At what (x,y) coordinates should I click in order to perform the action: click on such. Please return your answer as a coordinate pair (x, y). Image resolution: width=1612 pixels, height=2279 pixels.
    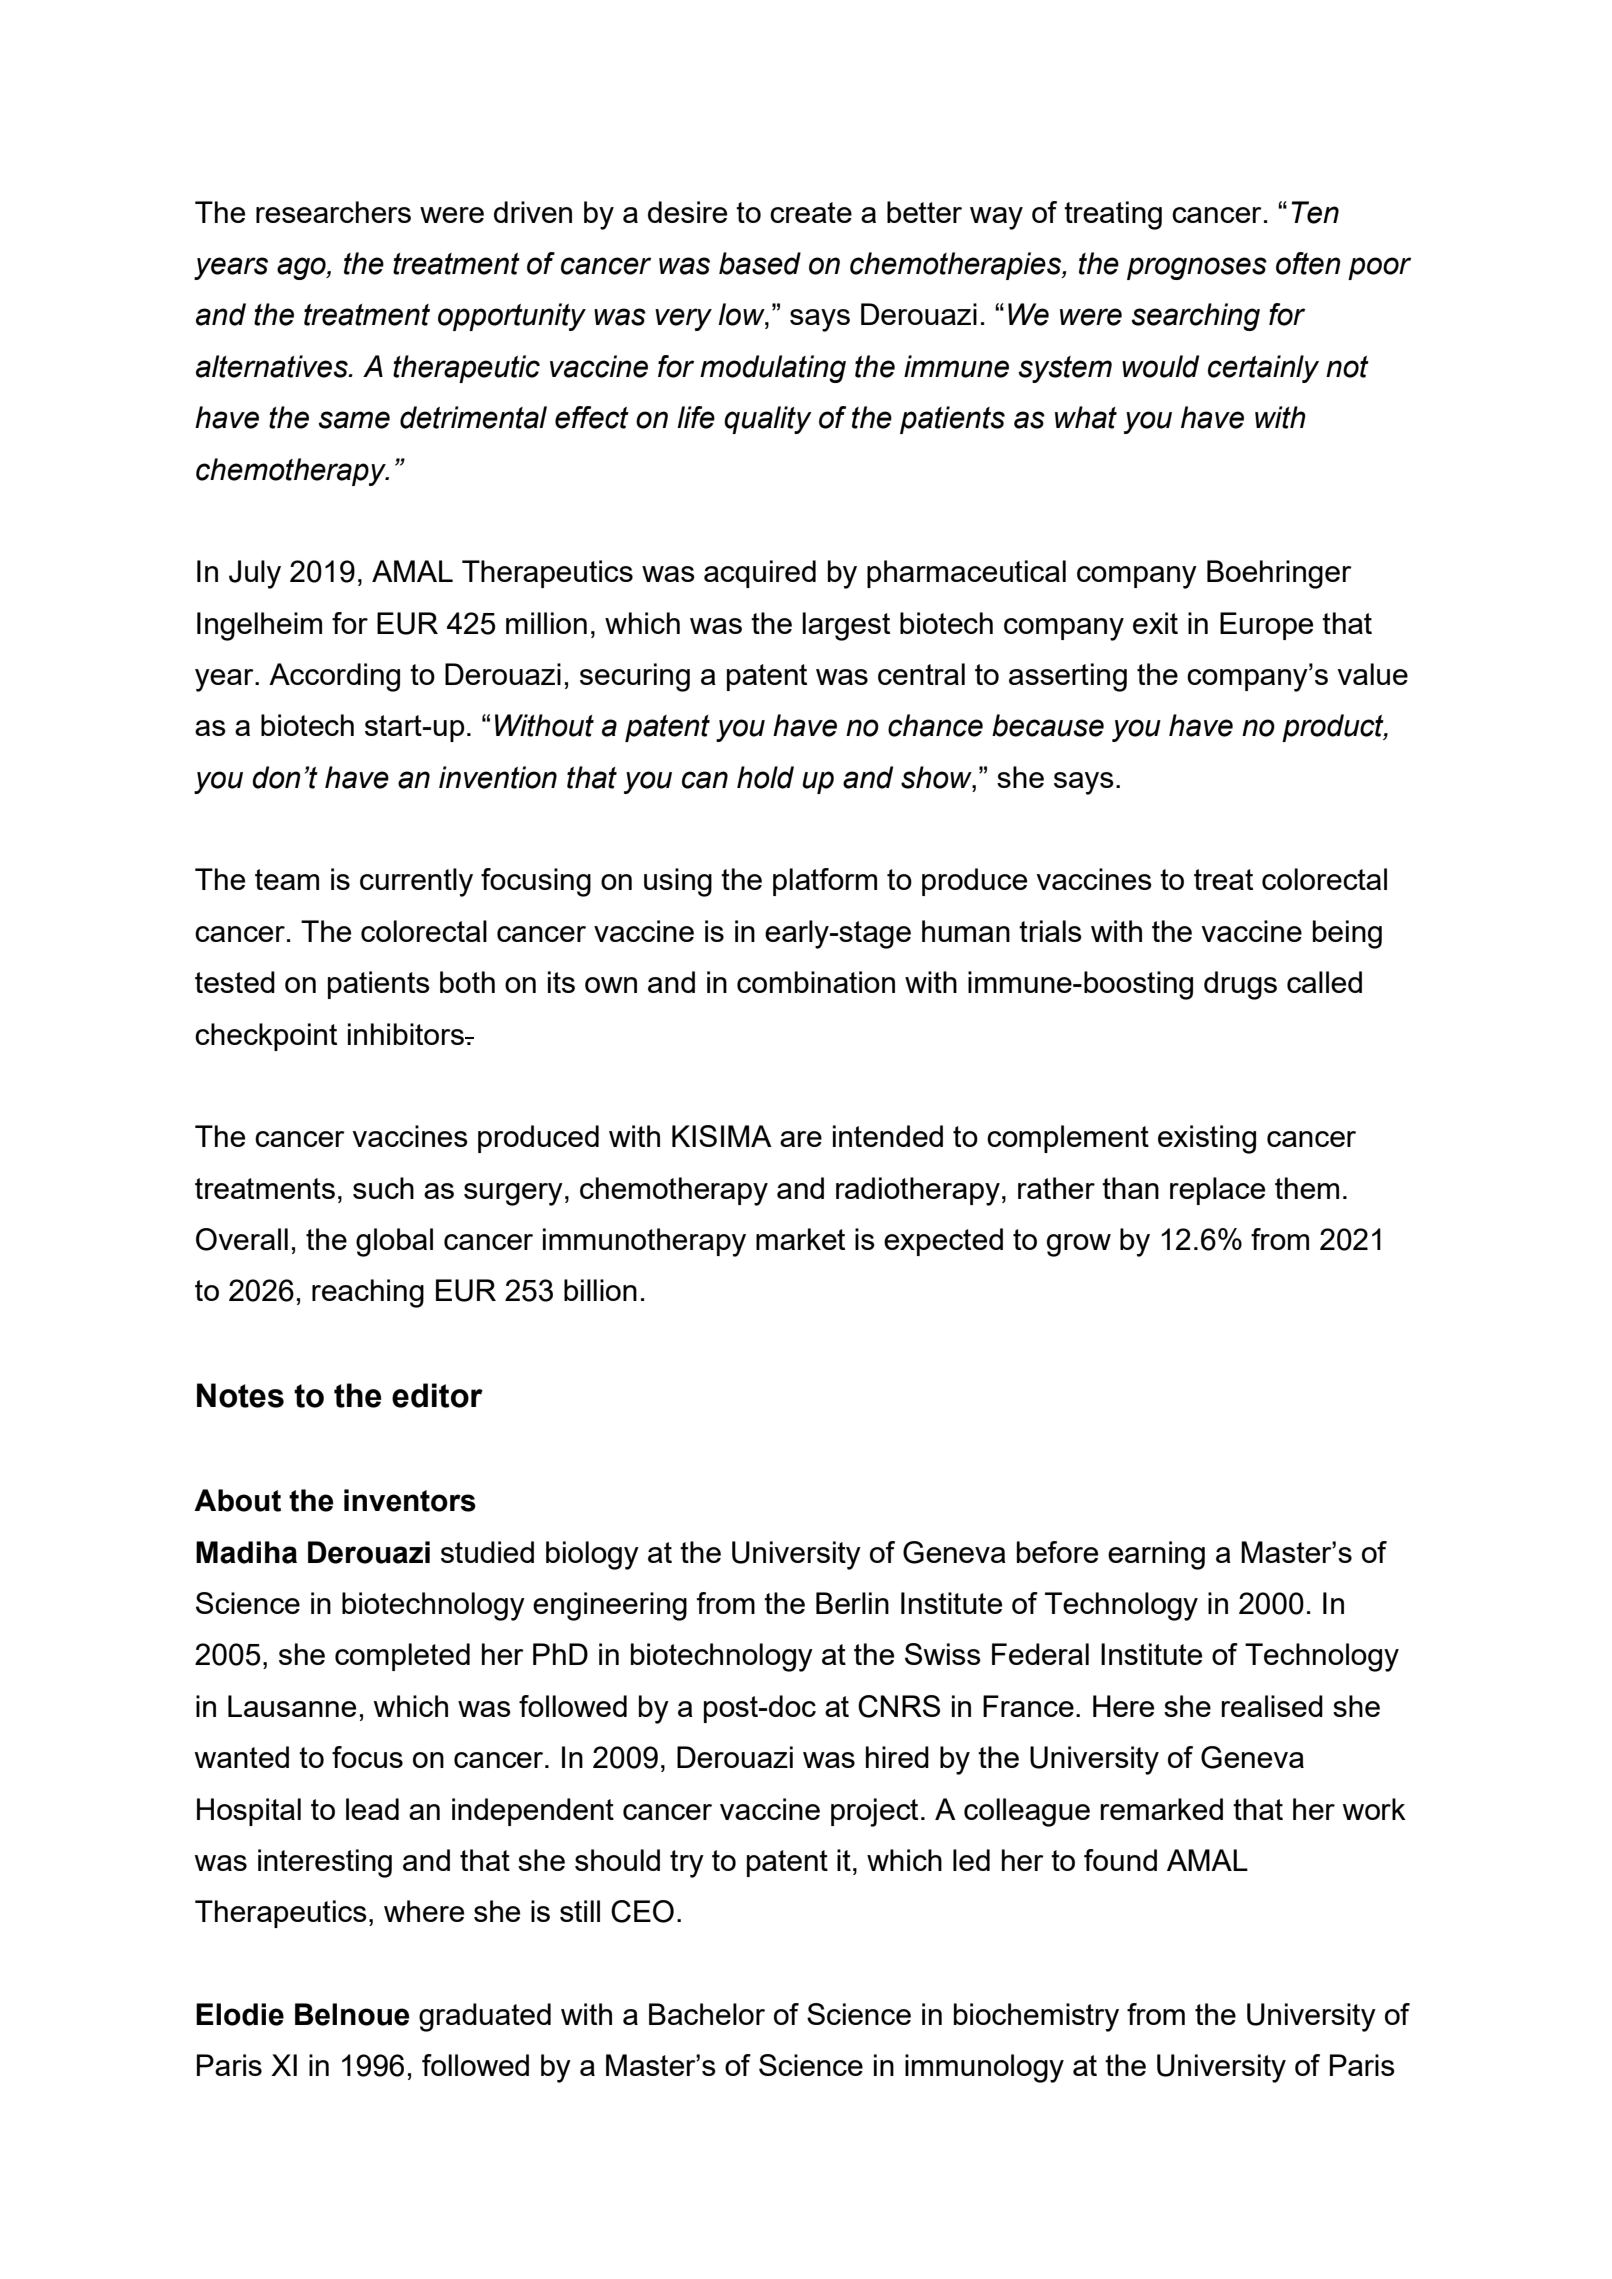
    Looking at the image, I should click on (383, 1188).
